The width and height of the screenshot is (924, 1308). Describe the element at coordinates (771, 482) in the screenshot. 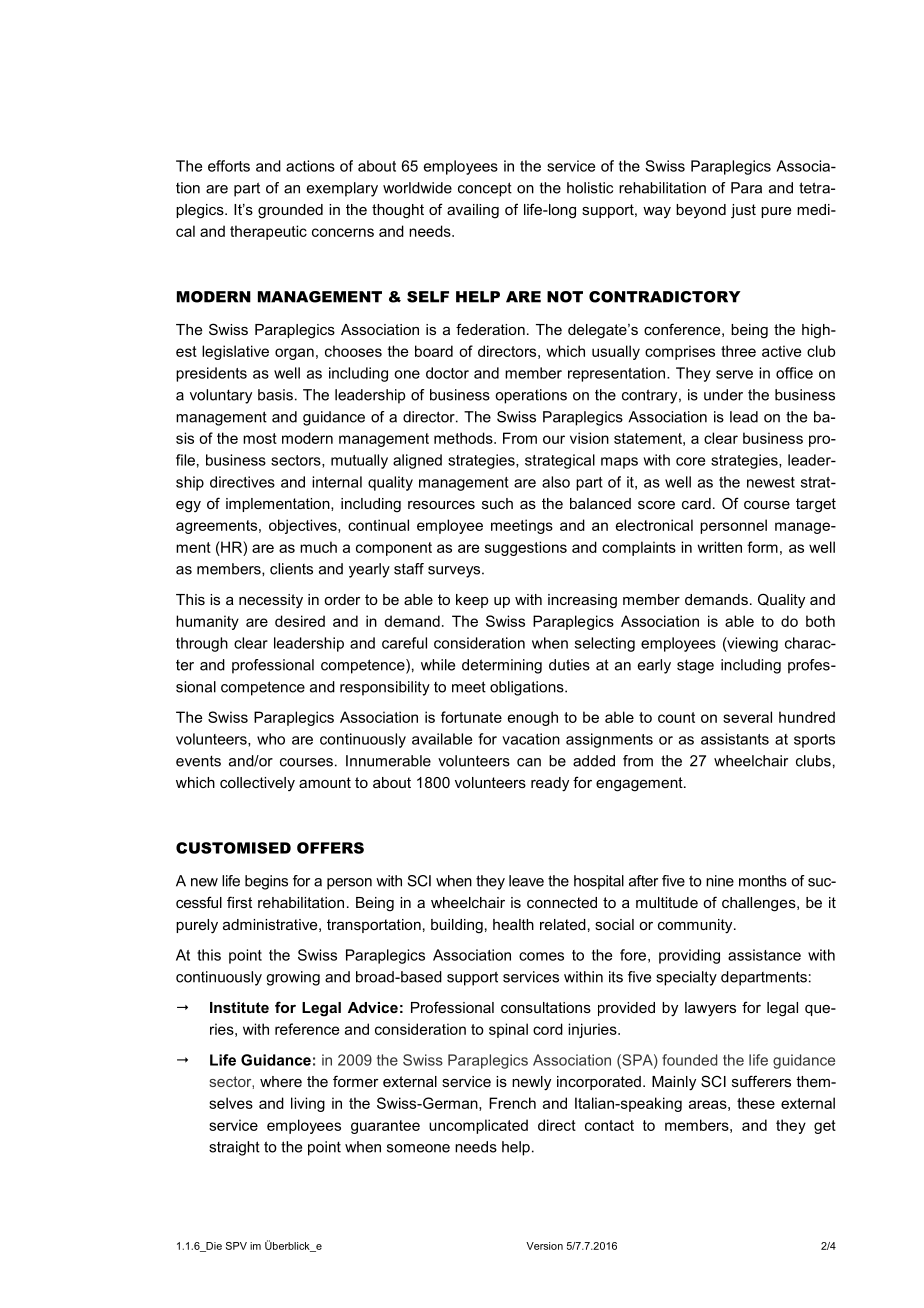

I see `newest` at that location.
